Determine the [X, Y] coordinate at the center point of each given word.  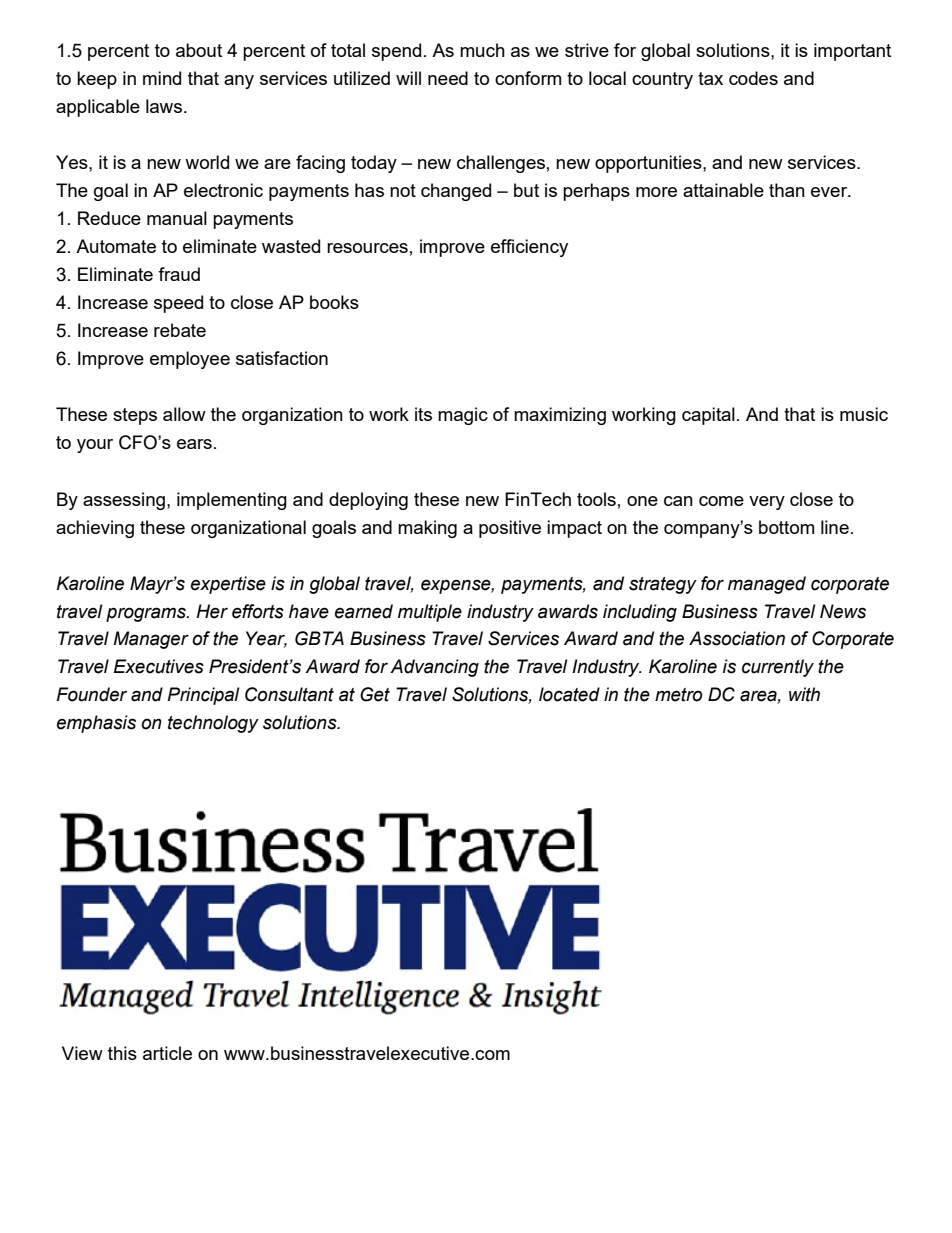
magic [463, 416]
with [804, 694]
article [167, 1053]
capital [708, 416]
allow [184, 414]
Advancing [434, 668]
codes [753, 78]
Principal [203, 696]
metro [678, 695]
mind [162, 78]
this [122, 1053]
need [448, 78]
